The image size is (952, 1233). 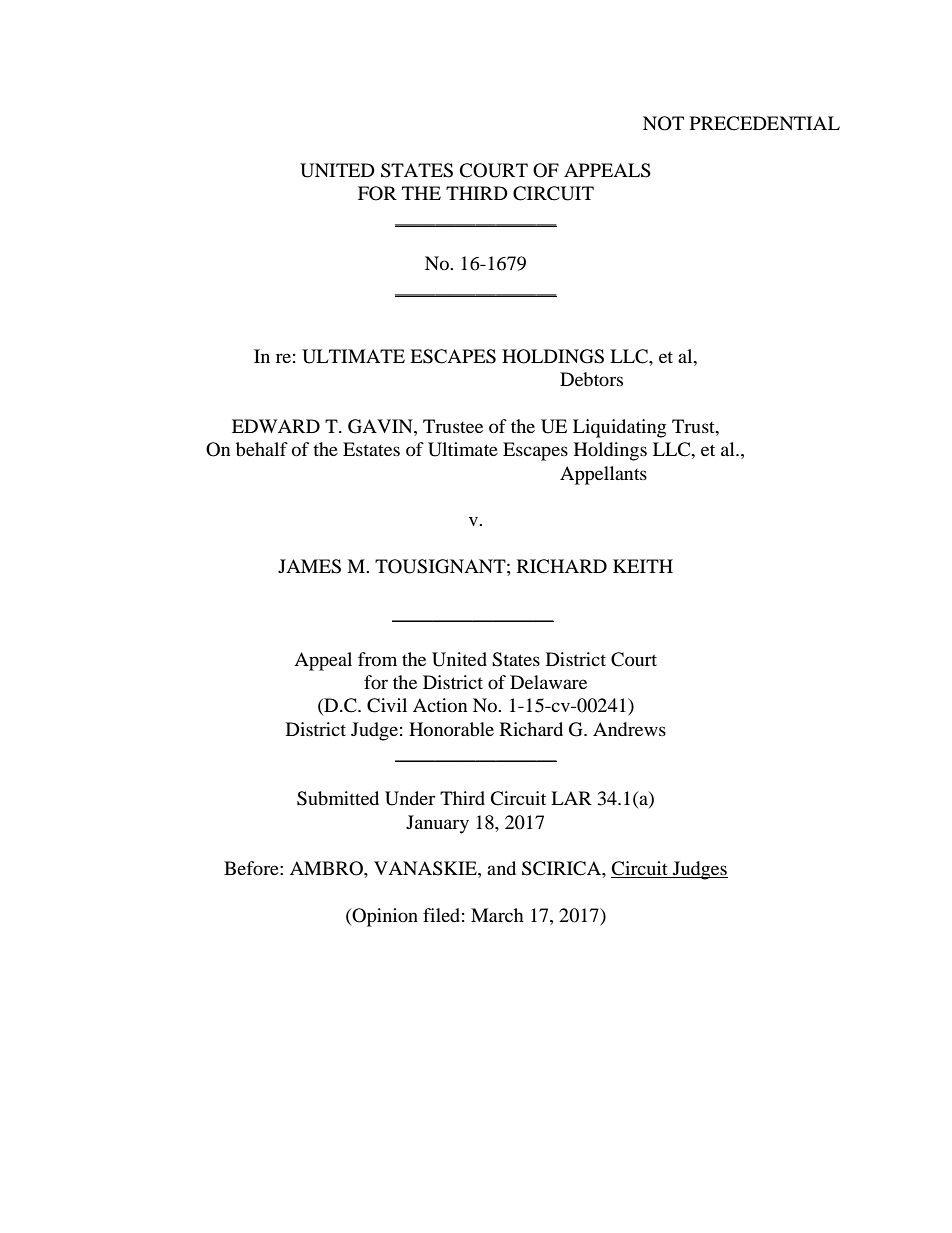 I want to click on Action, so click(x=440, y=705).
